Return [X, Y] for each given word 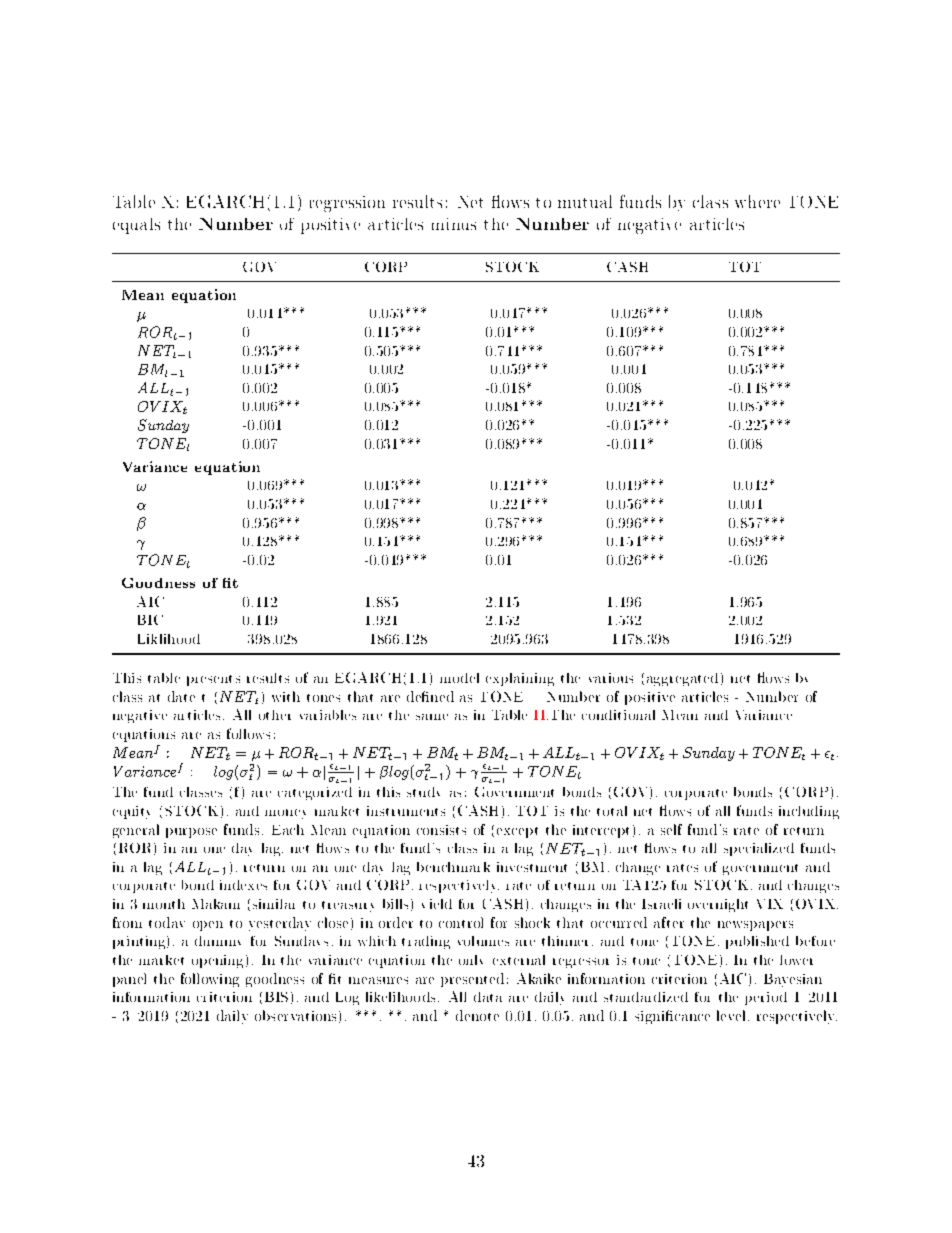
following [210, 980]
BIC [150, 620]
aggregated [682, 679]
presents [213, 680]
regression [347, 204]
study [423, 792]
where [757, 201]
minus [454, 224]
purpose [191, 833]
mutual [585, 201]
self [671, 829]
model [459, 678]
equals [136, 226]
